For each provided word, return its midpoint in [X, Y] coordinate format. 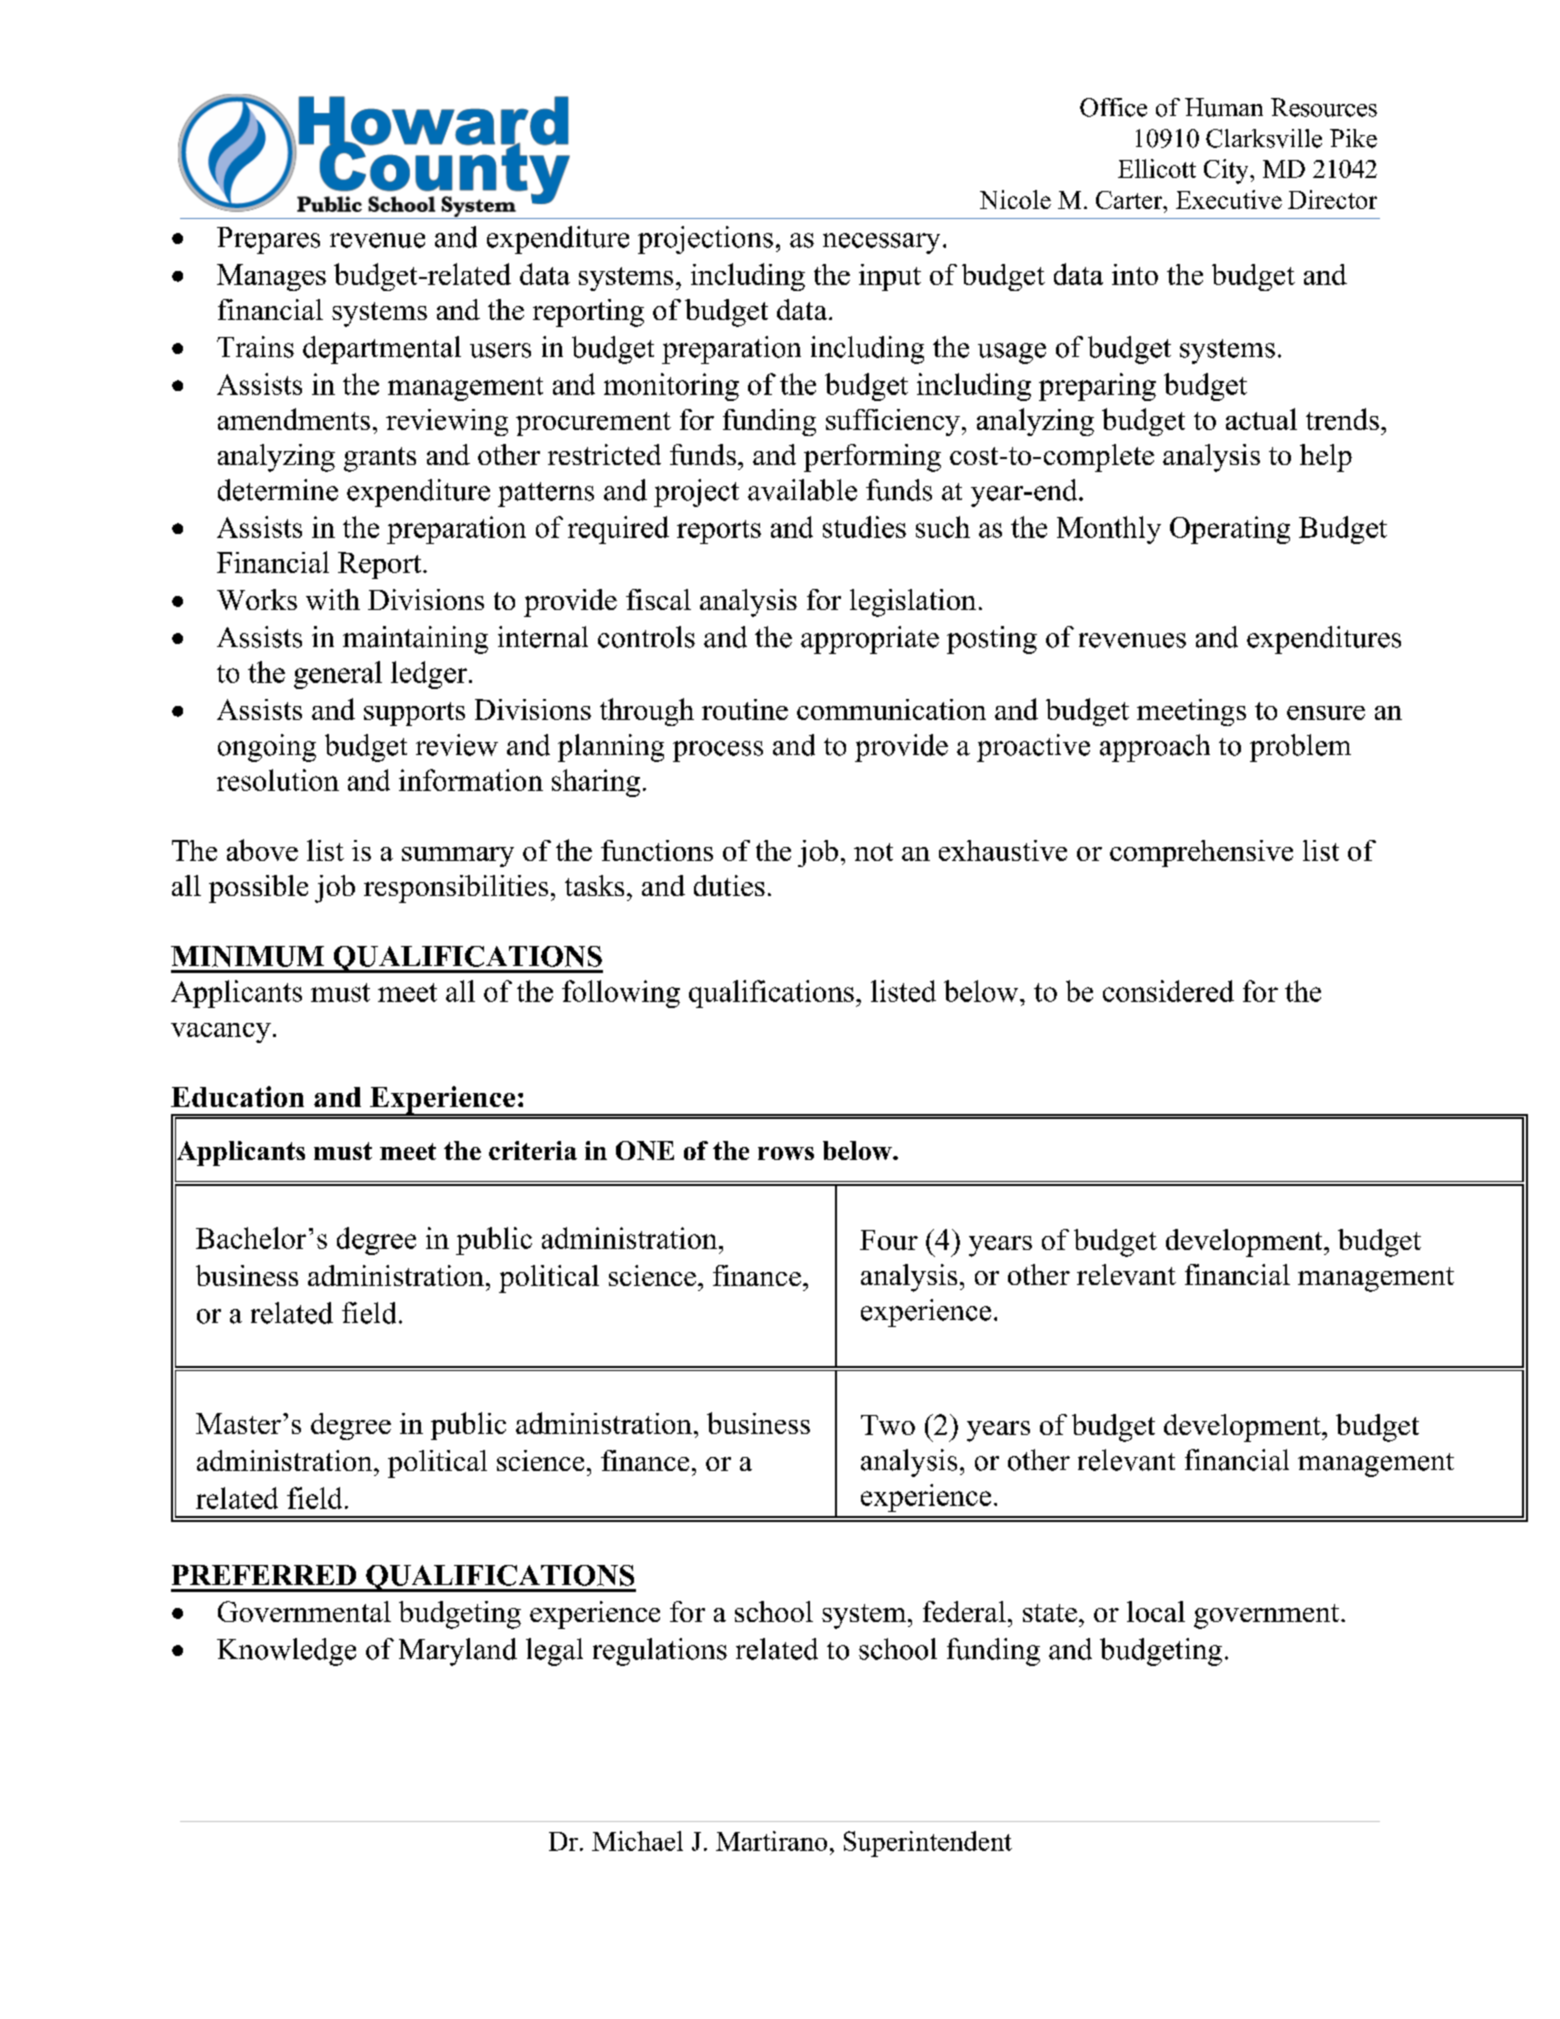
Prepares [268, 240]
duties [729, 885]
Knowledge [286, 1652]
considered [1168, 991]
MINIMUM [247, 956]
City [1227, 171]
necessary [881, 243]
